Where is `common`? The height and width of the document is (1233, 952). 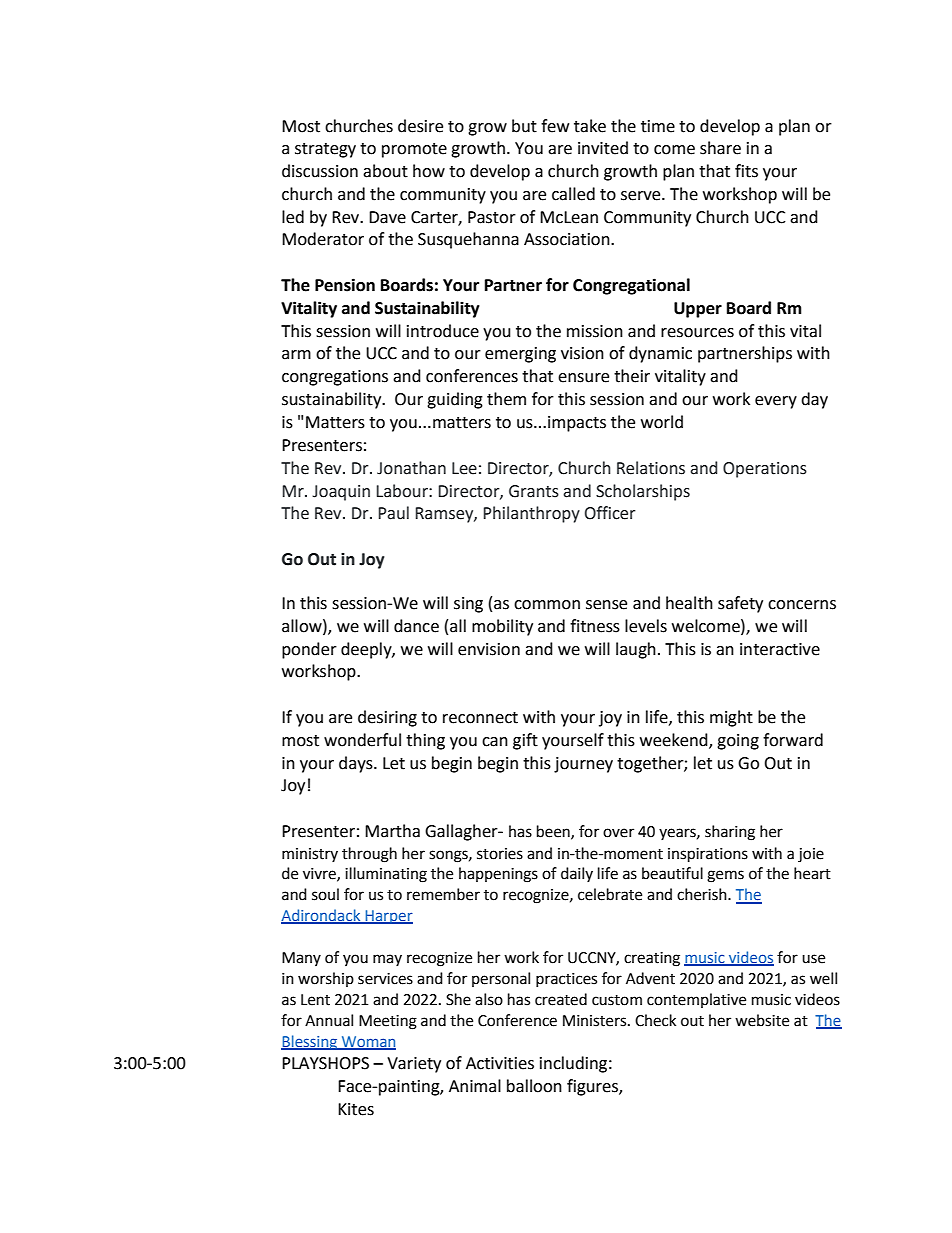 common is located at coordinates (547, 605).
